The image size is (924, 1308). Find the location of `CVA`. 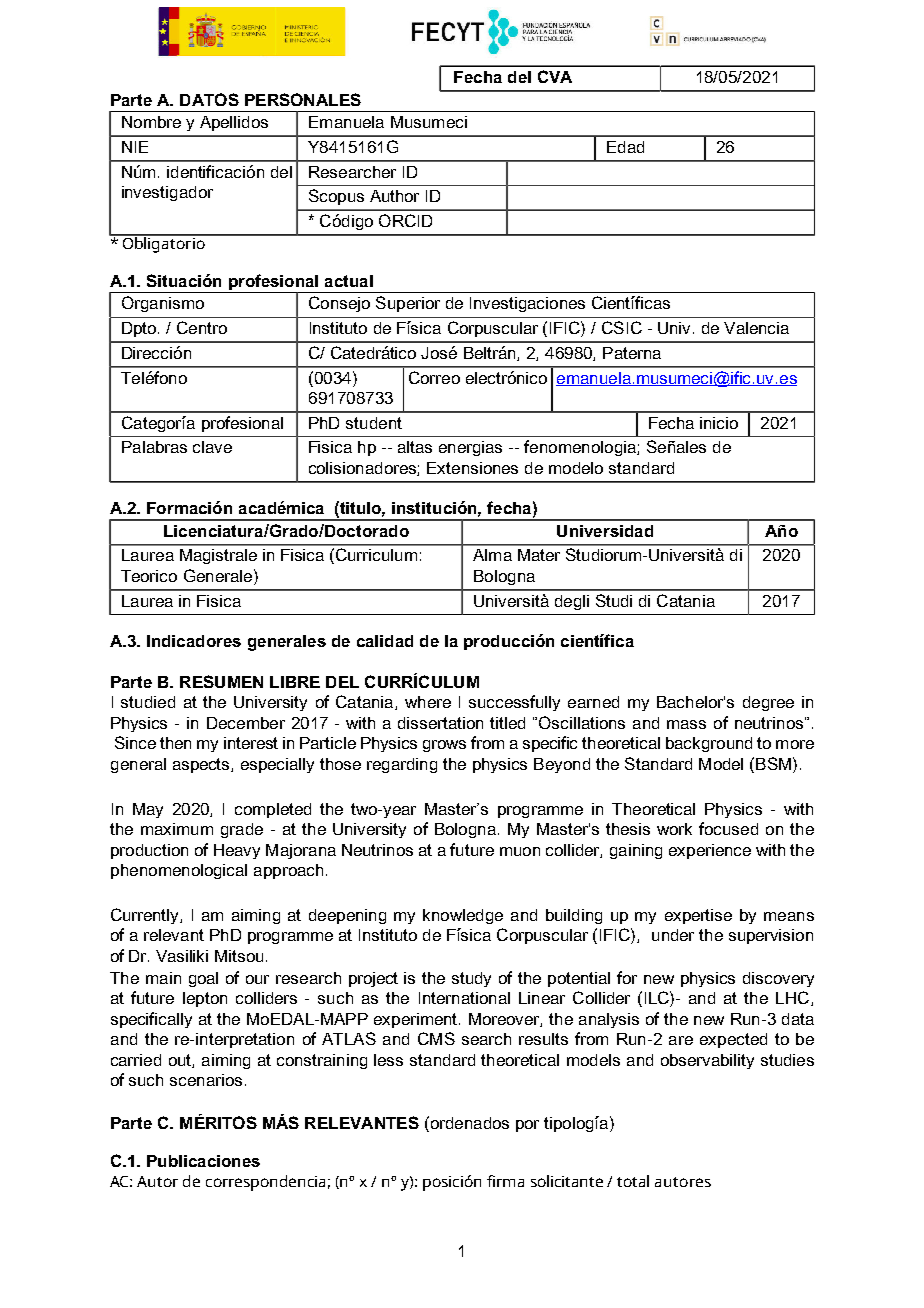

CVA is located at coordinates (555, 76).
